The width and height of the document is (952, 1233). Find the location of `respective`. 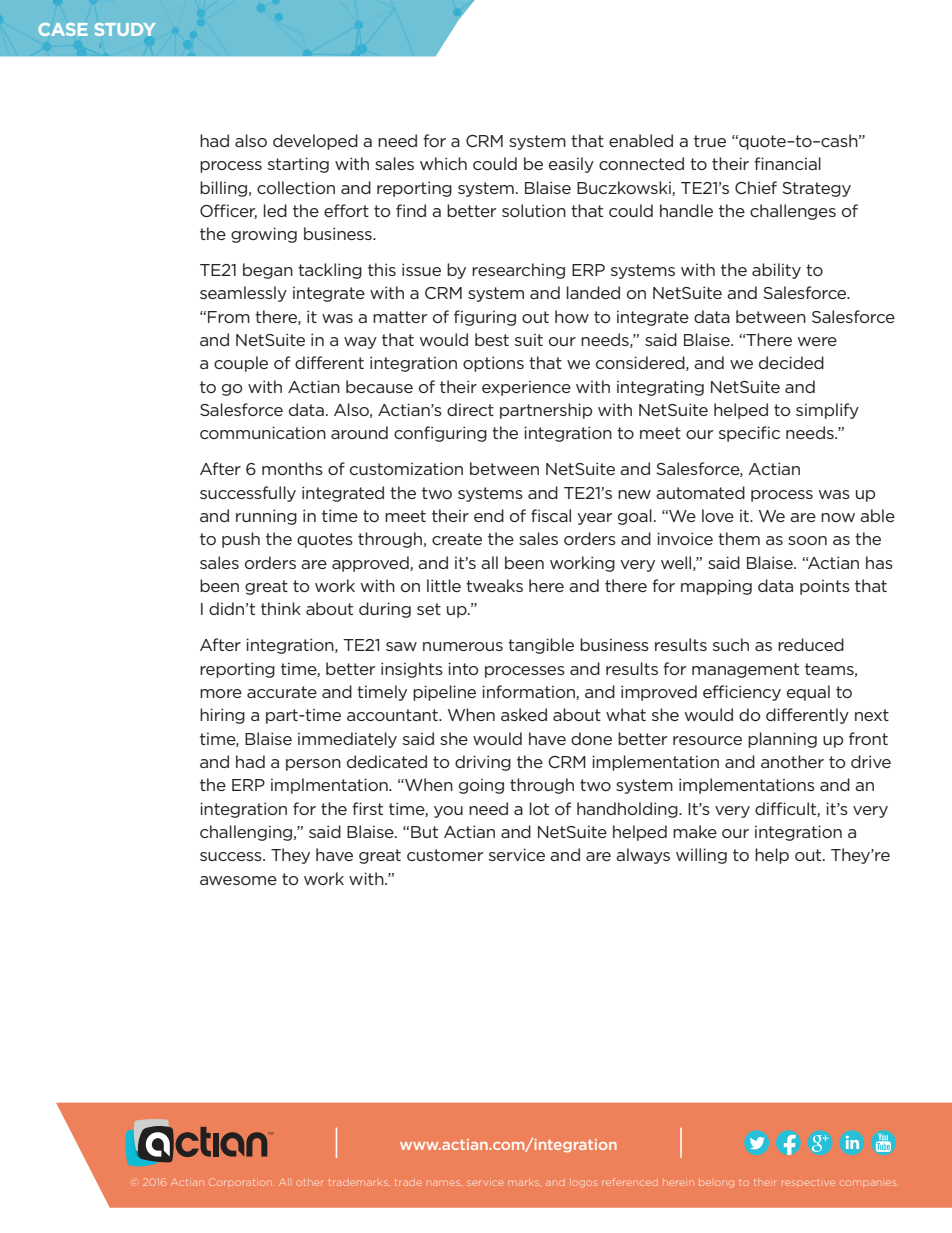

respective is located at coordinates (808, 1183).
